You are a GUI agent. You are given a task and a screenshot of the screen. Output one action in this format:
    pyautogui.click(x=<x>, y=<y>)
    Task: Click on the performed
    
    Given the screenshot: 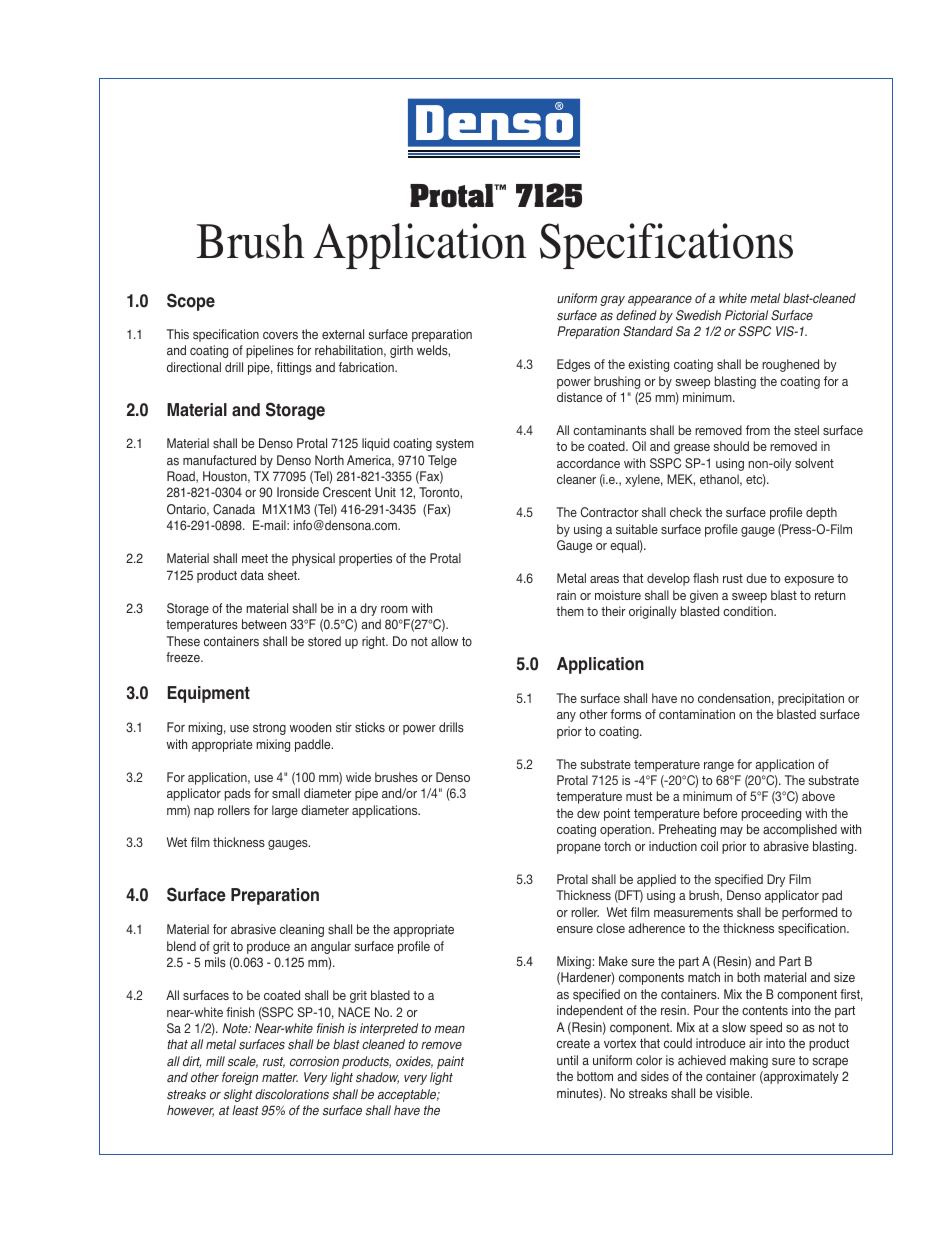 What is the action you would take?
    pyautogui.click(x=809, y=913)
